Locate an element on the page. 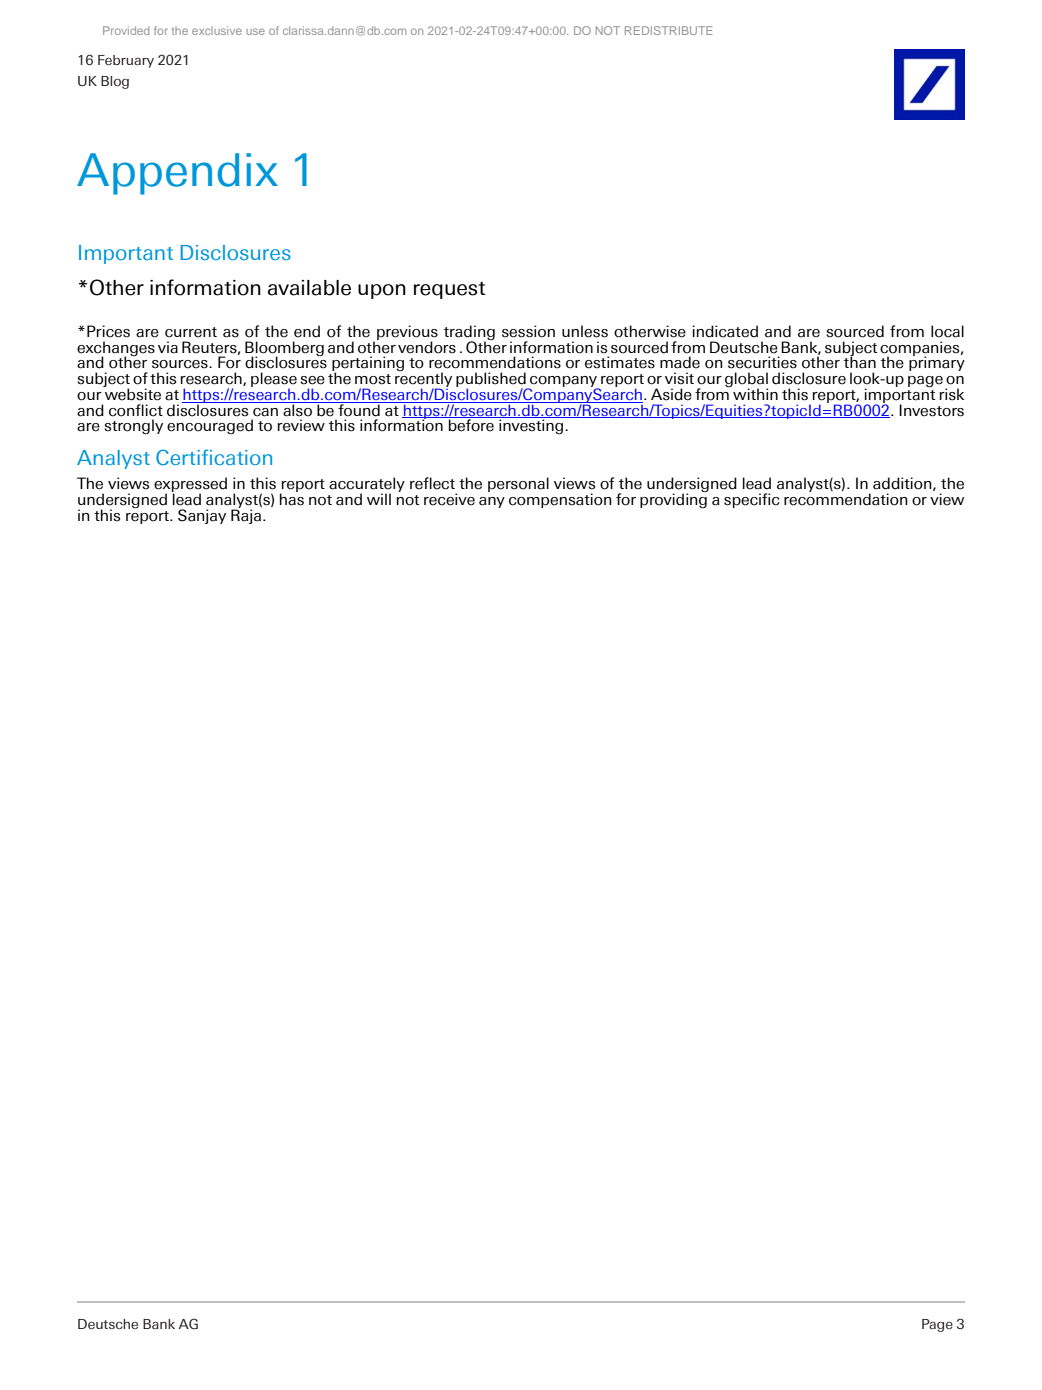 This document has width=1042, height=1390. via is located at coordinates (168, 347).
